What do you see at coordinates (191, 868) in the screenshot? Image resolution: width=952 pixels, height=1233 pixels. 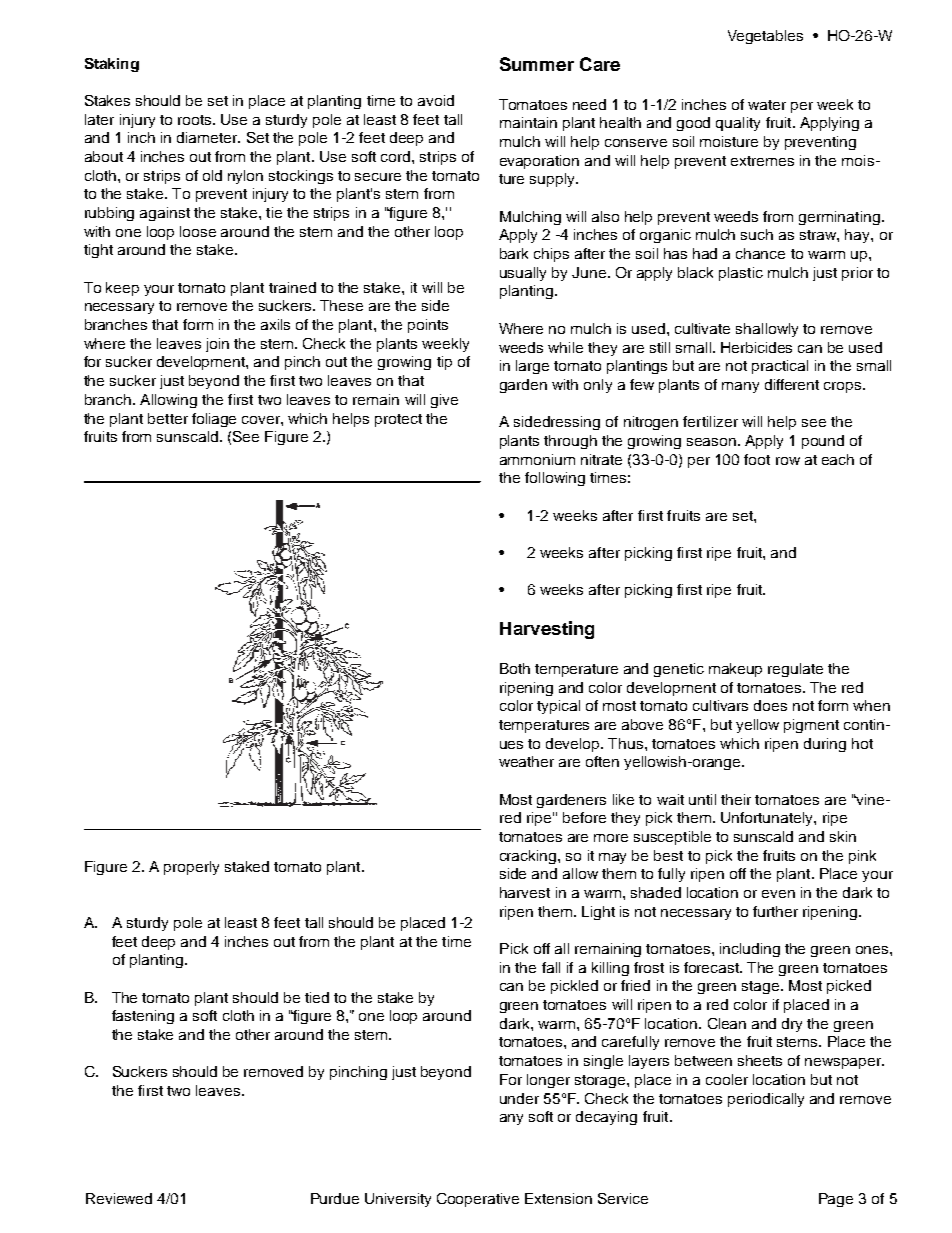 I see `properly` at bounding box center [191, 868].
